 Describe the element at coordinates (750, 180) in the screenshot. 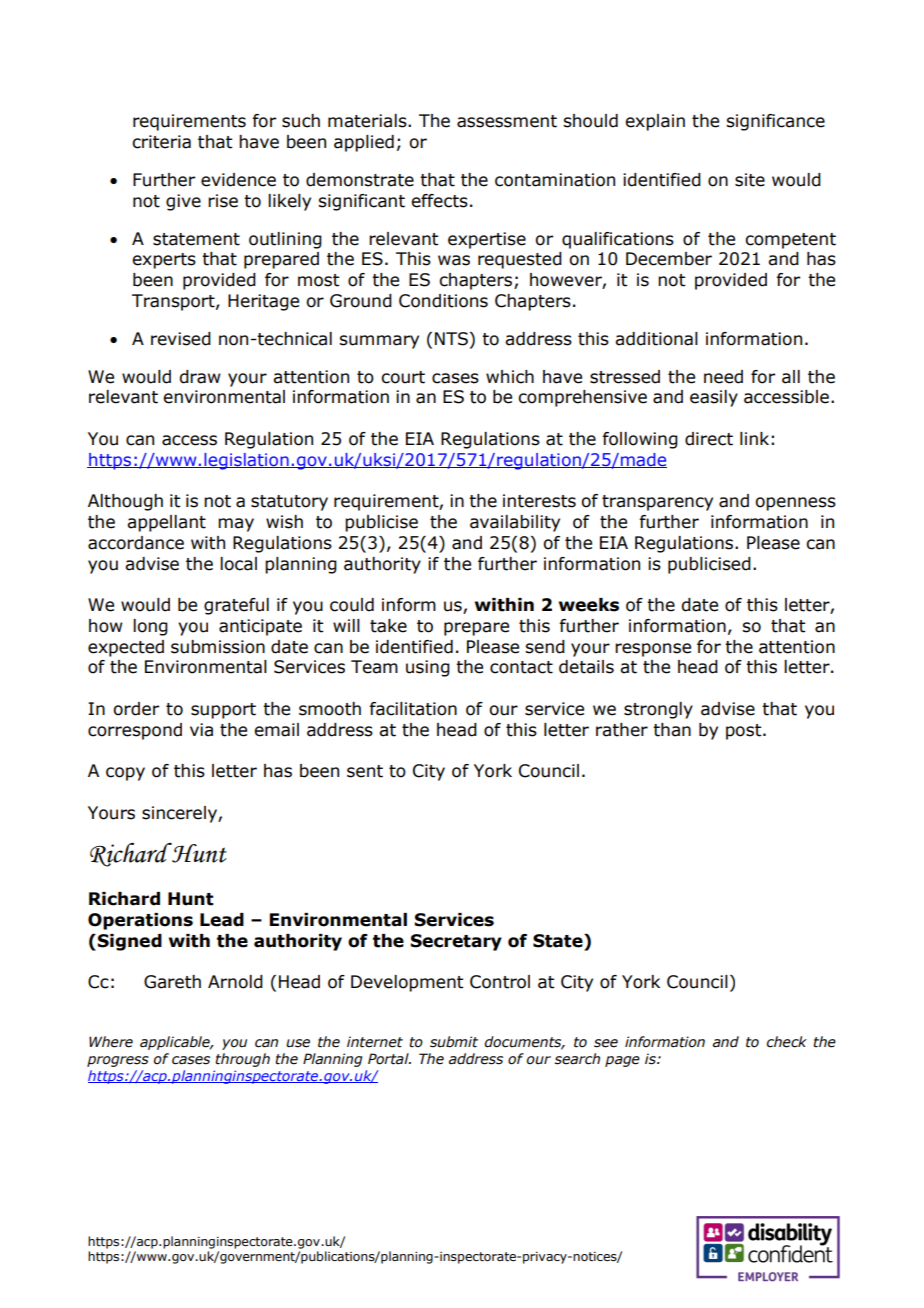

I see `site` at that location.
